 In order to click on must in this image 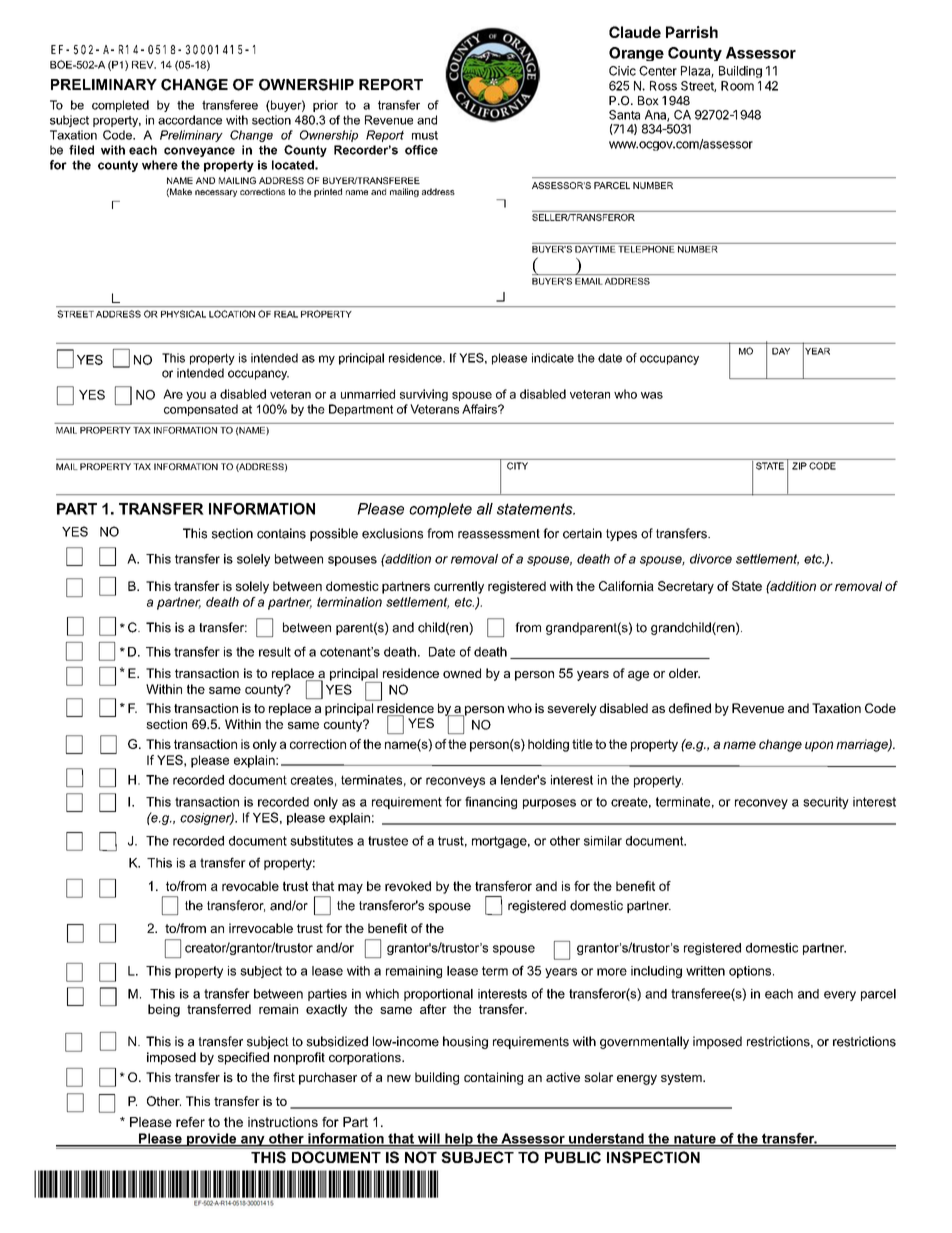, I will do `click(425, 135)`.
